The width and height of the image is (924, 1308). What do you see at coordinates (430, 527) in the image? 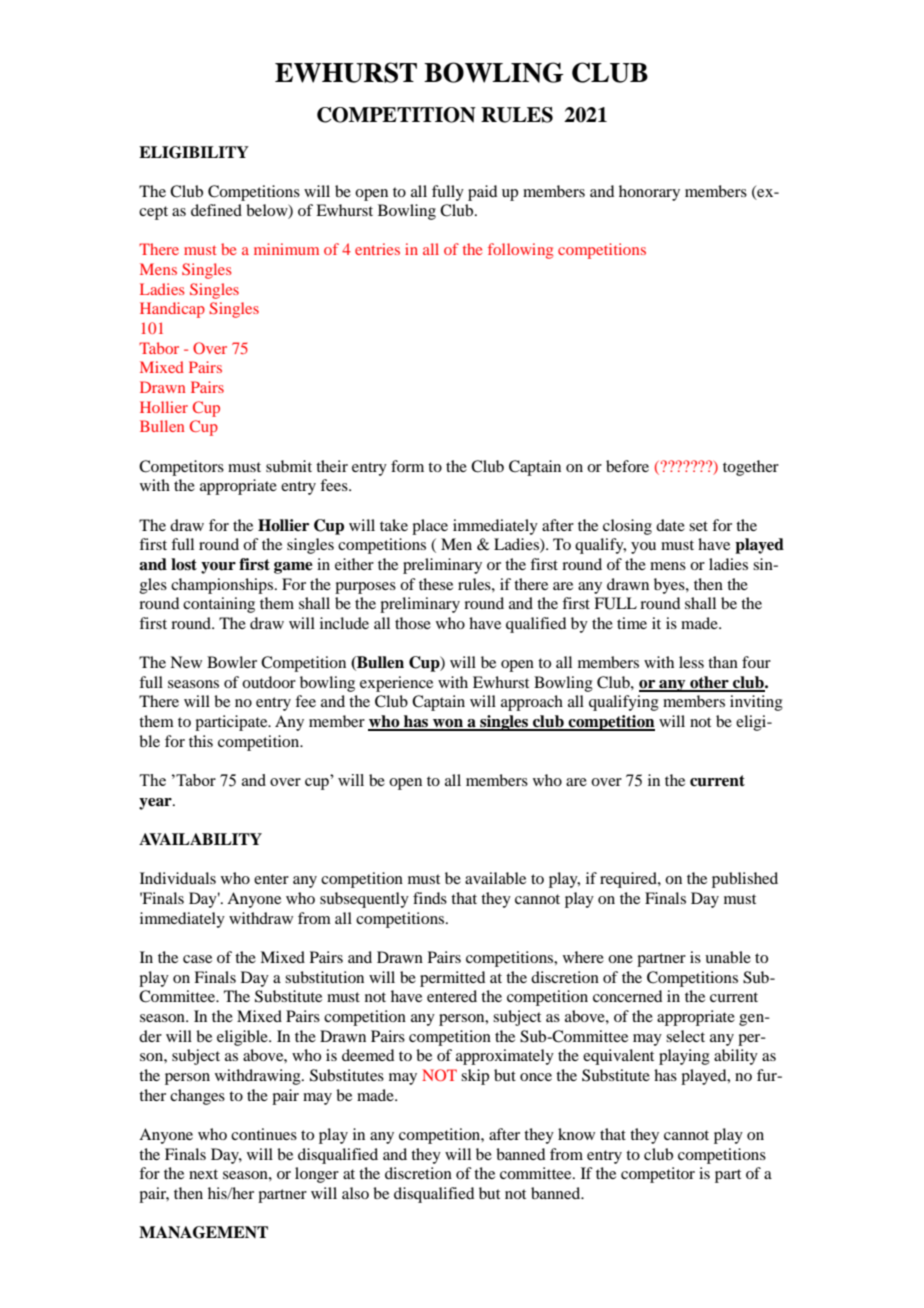
I see `place` at bounding box center [430, 527].
